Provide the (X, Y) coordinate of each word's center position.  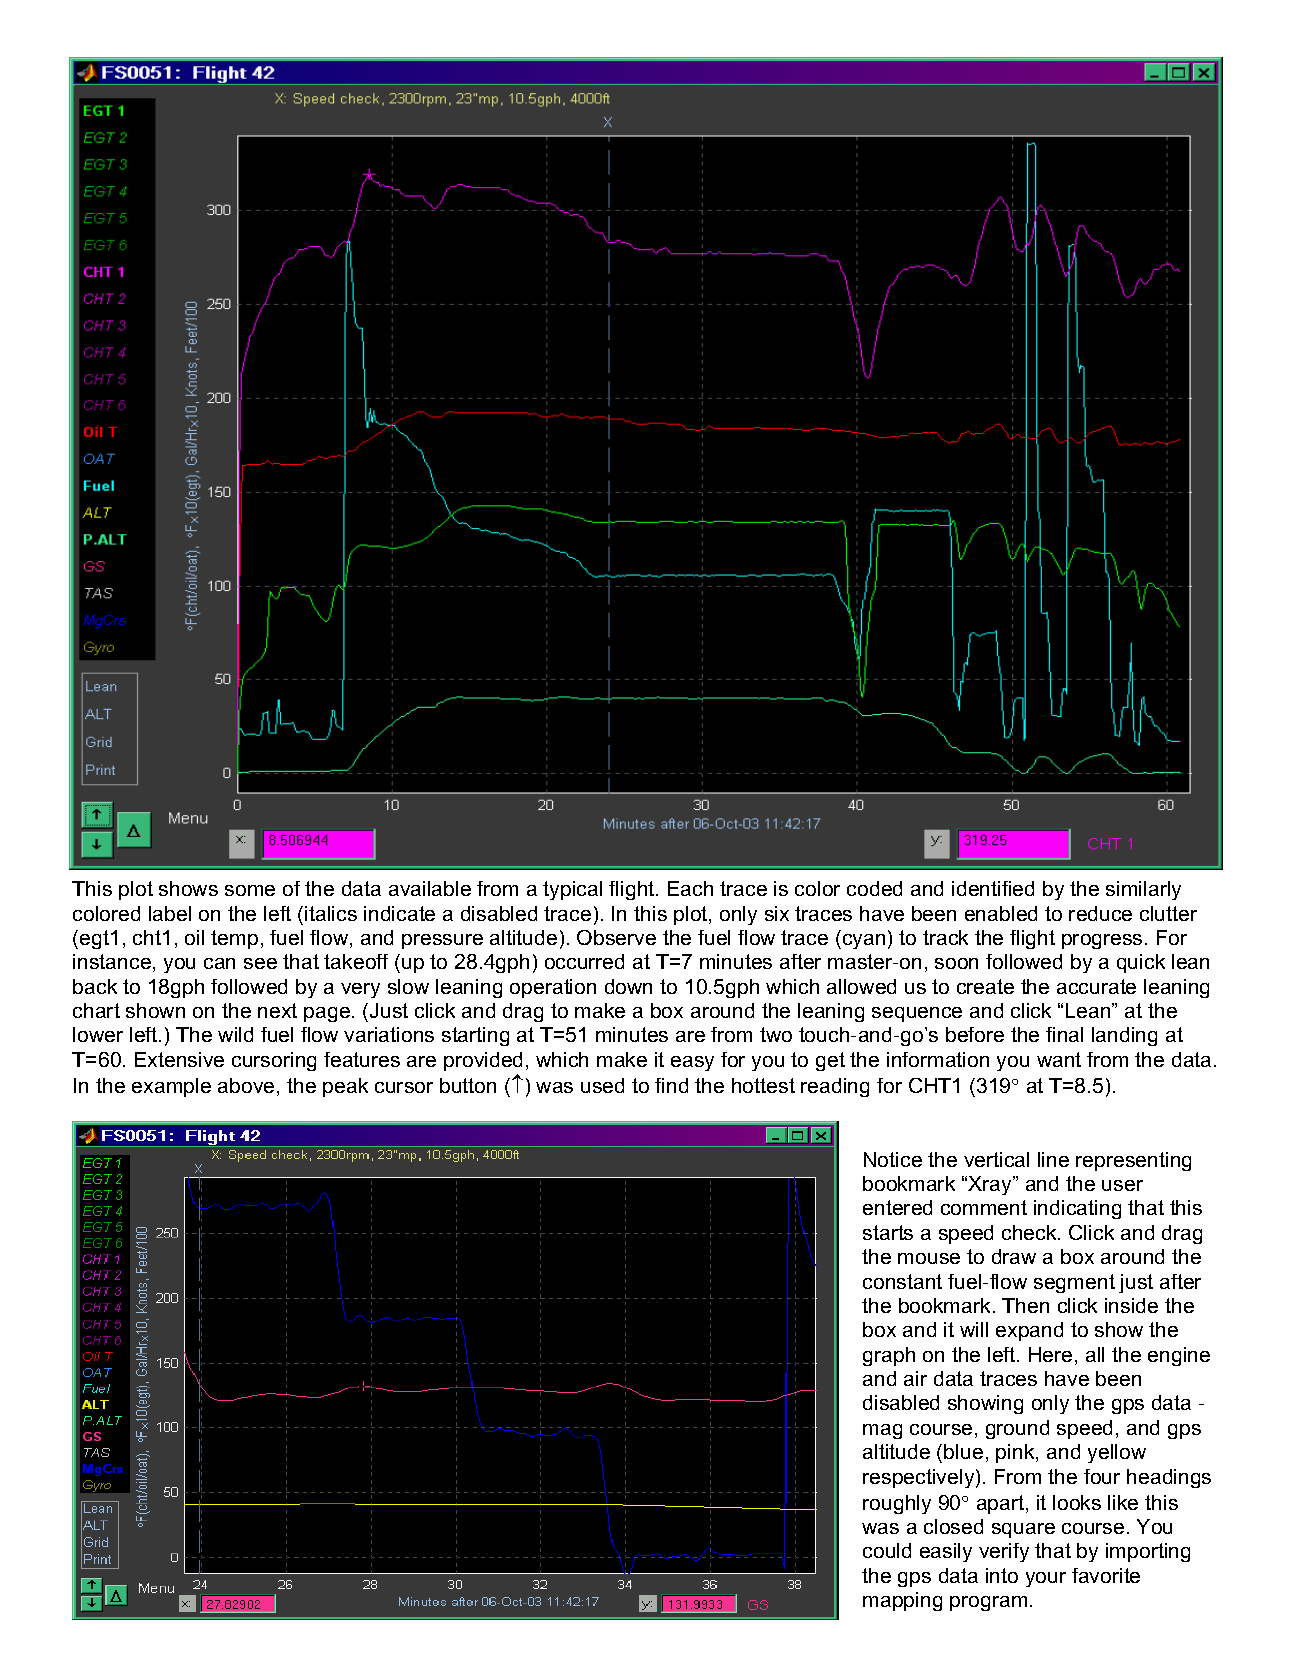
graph (889, 1356)
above (246, 1085)
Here (1050, 1354)
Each (690, 888)
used (602, 1085)
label (170, 913)
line (1053, 1159)
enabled (1001, 913)
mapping (902, 1601)
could (887, 1550)
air (915, 1378)
